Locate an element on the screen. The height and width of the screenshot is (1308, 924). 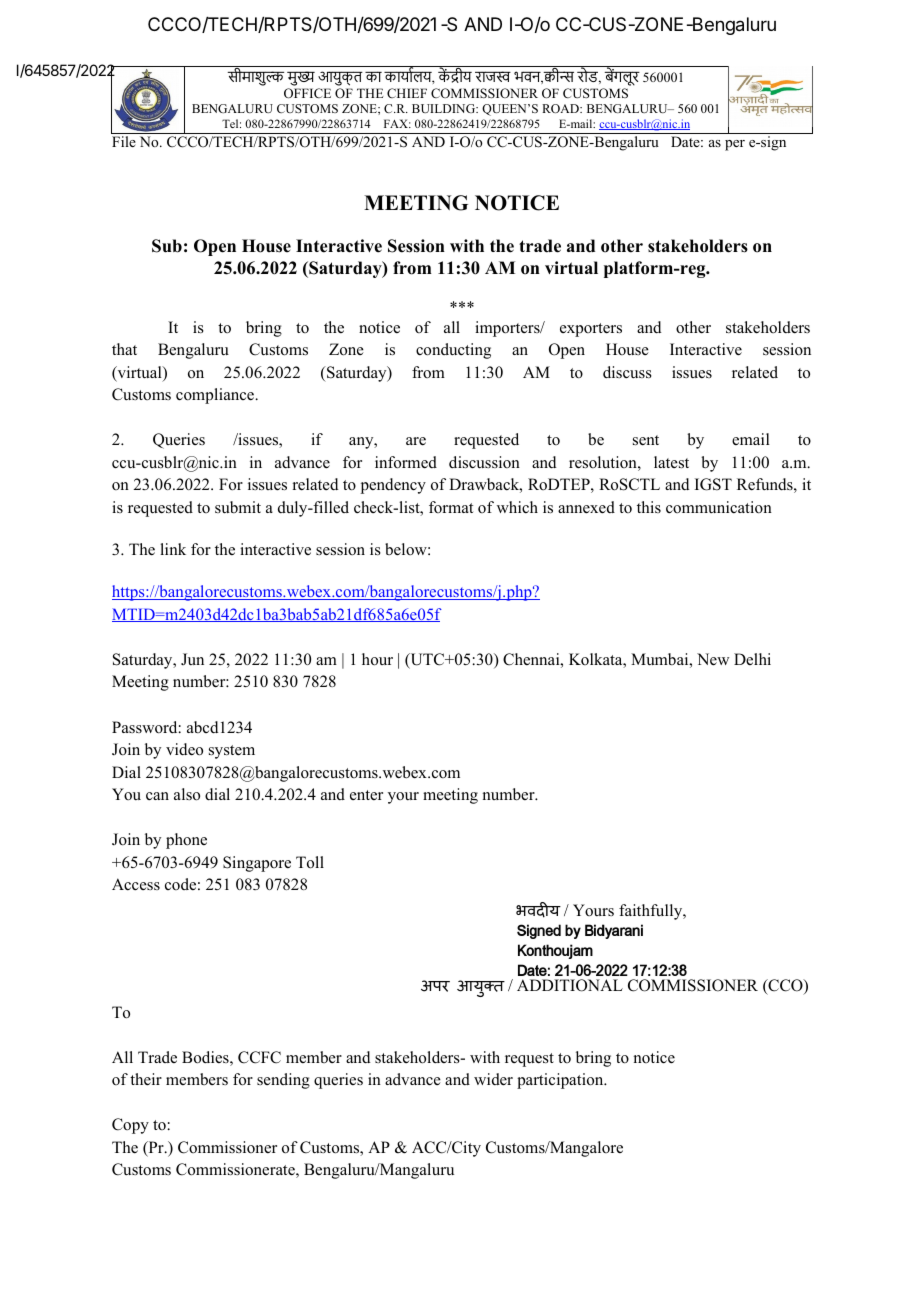
Jun is located at coordinates (192, 659).
